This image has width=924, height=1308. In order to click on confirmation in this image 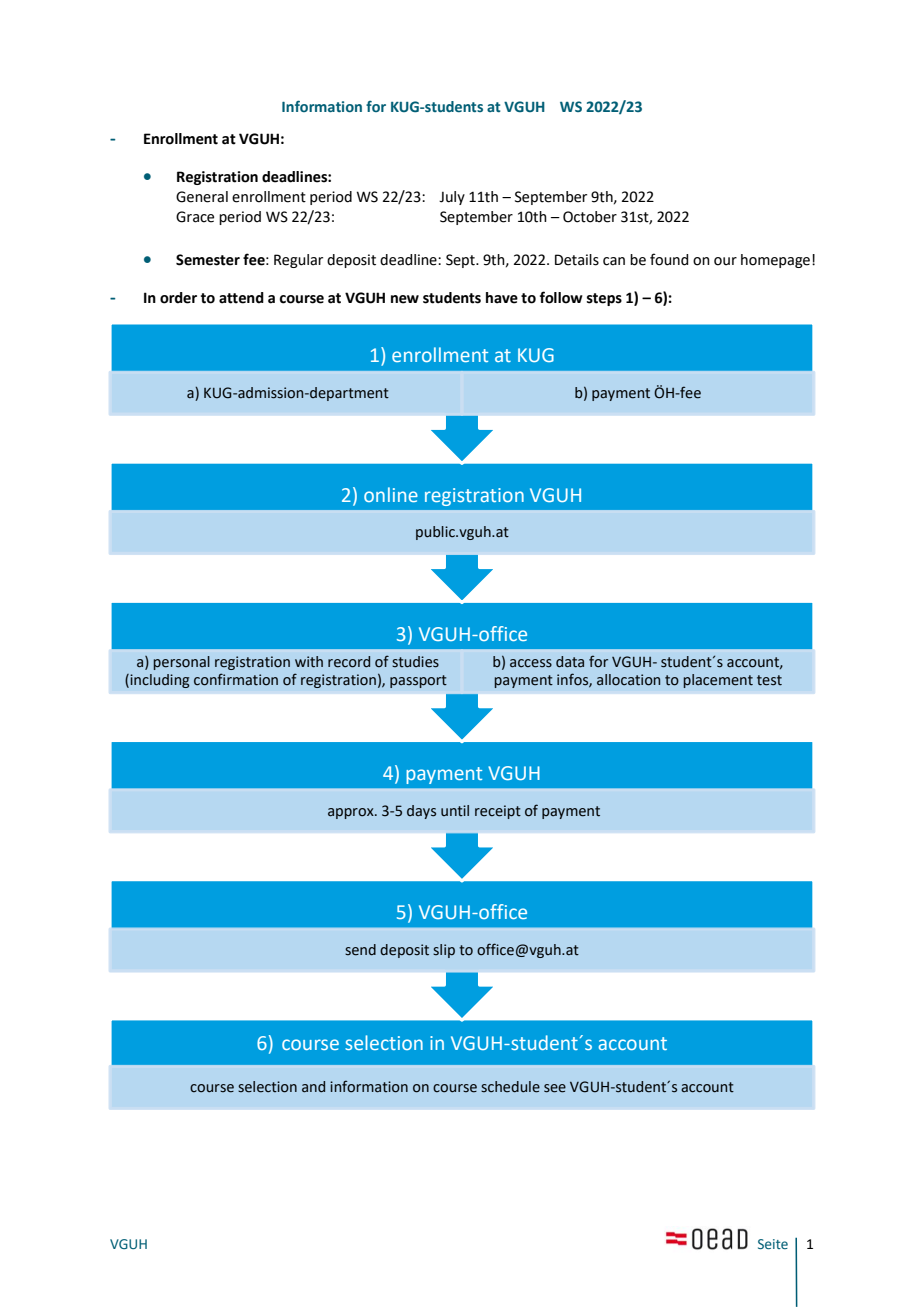, I will do `click(236, 679)`.
